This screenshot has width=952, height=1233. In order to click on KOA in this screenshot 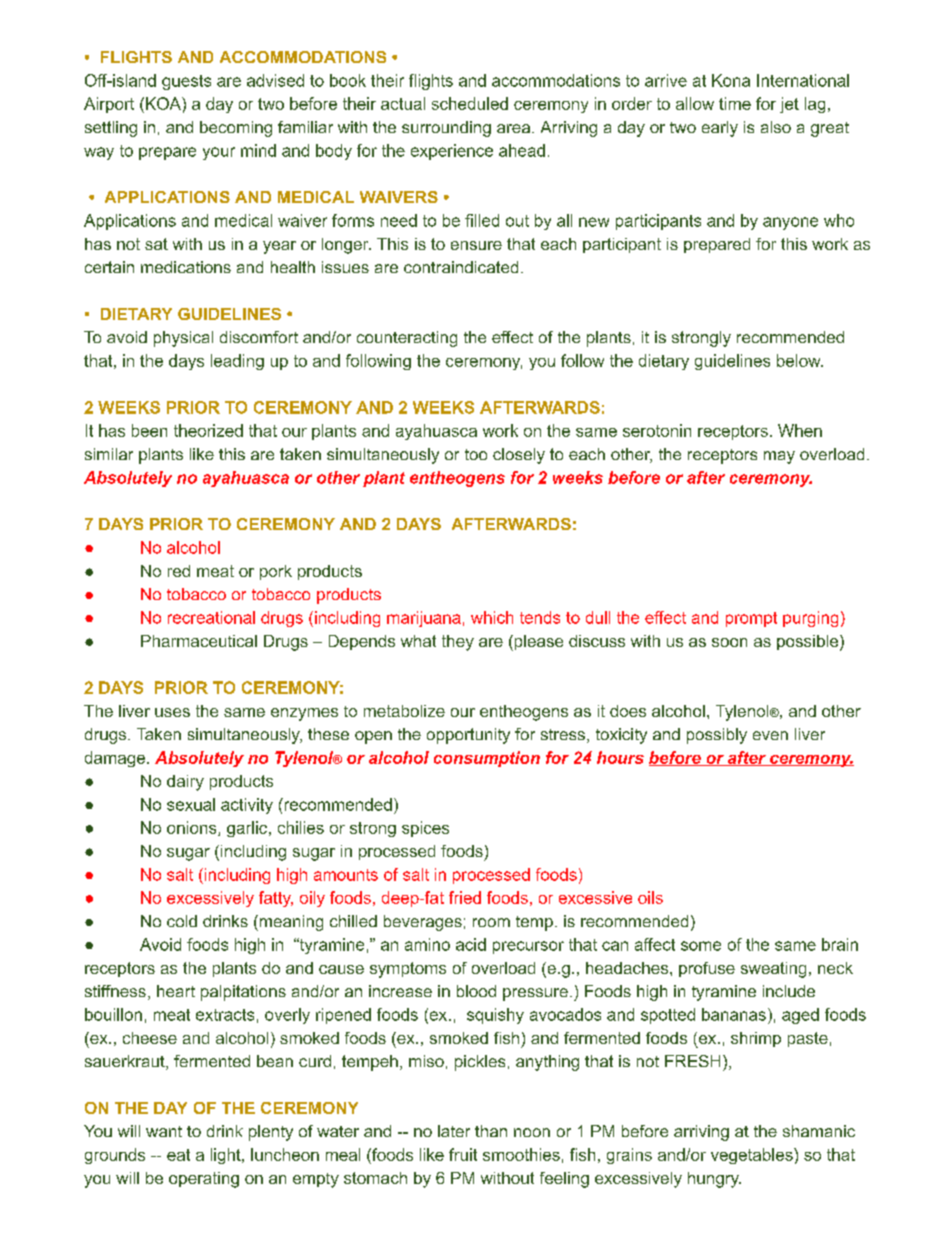, I will do `click(164, 103)`.
